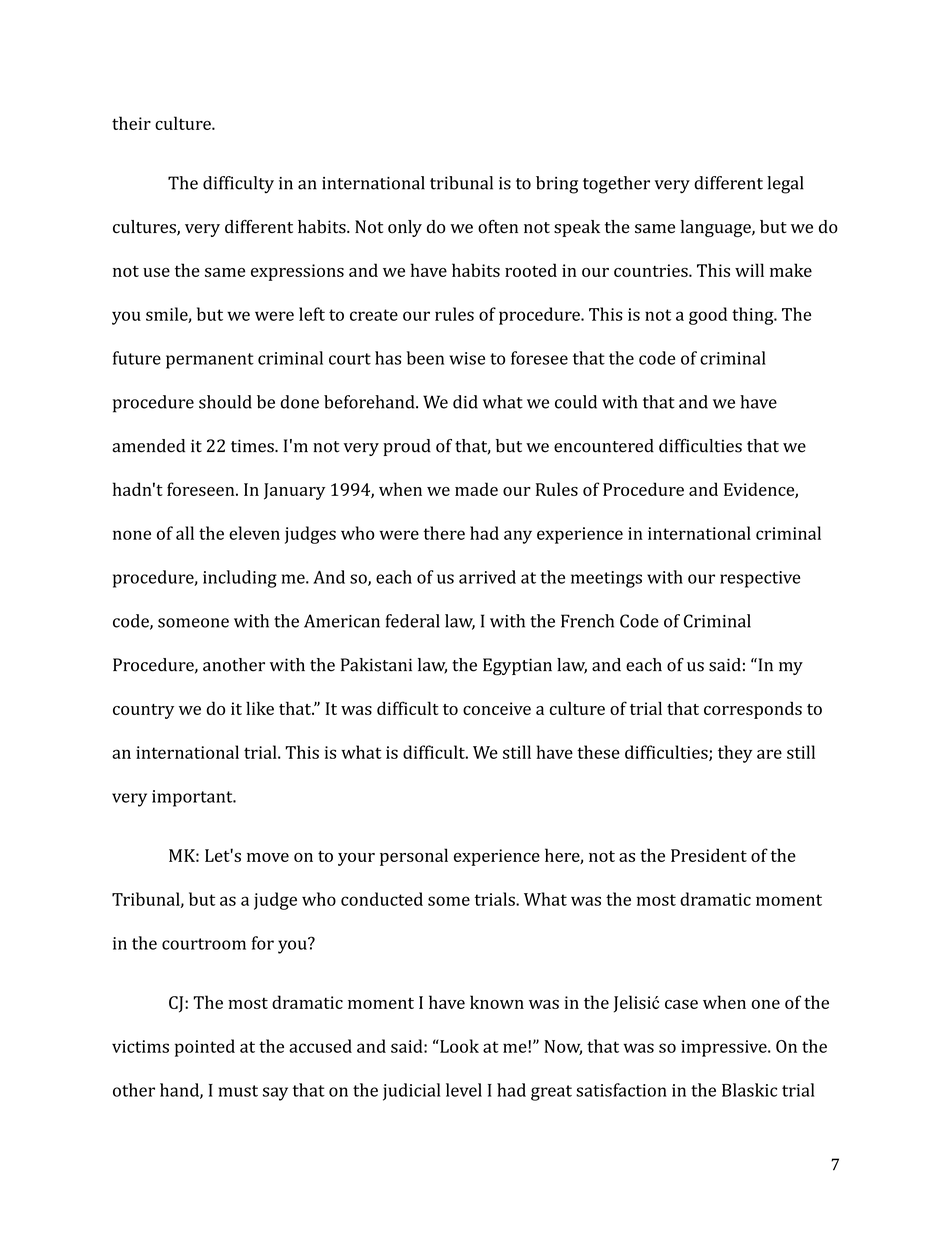 The image size is (952, 1233). What do you see at coordinates (725, 1048) in the screenshot?
I see `impressive` at bounding box center [725, 1048].
